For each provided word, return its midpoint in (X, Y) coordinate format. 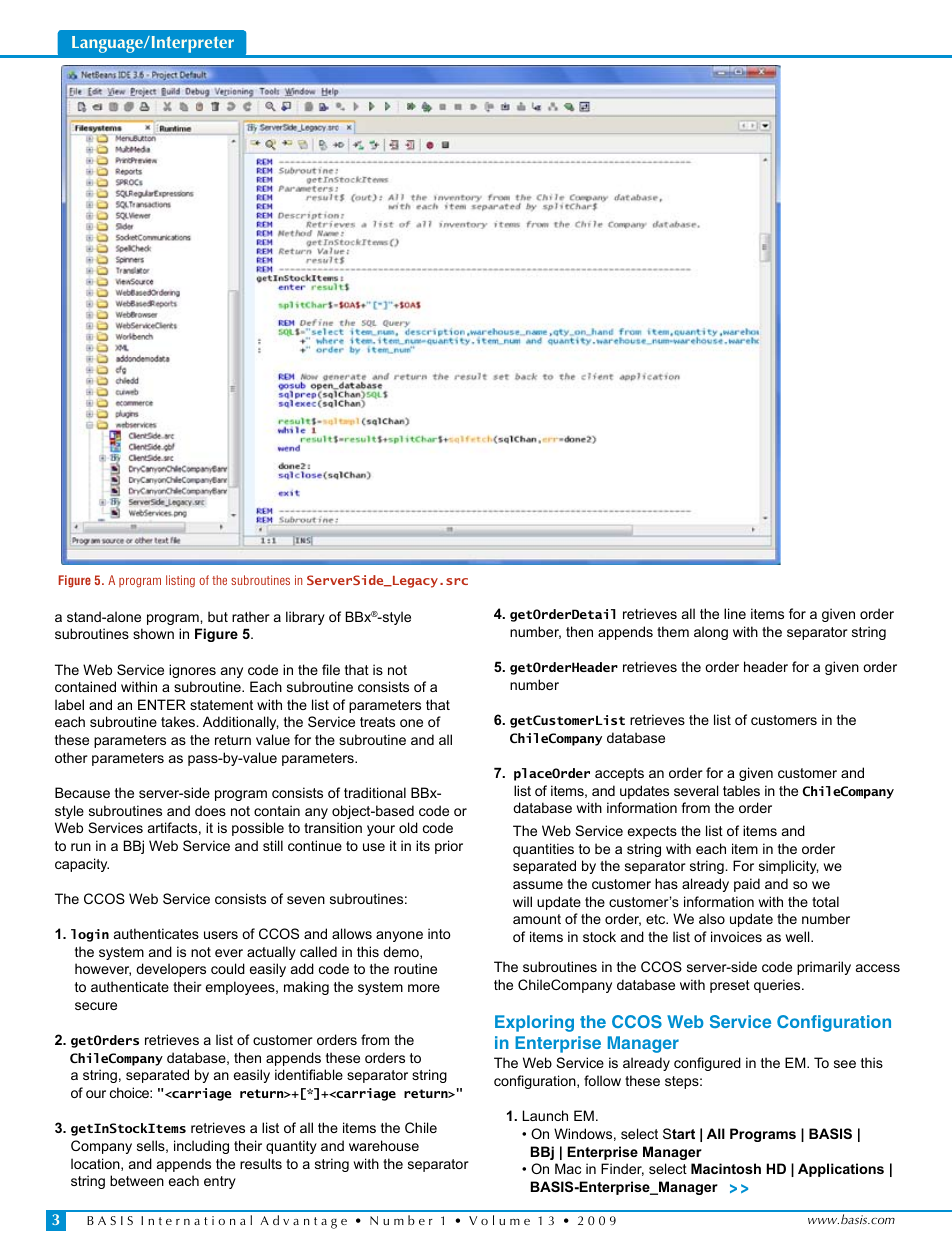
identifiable (309, 1074)
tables (741, 790)
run (81, 847)
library (305, 618)
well (799, 936)
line (735, 613)
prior (449, 847)
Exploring (534, 1023)
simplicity (789, 867)
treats (377, 722)
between (137, 1180)
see (845, 1064)
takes (179, 721)
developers (171, 970)
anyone (399, 936)
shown (153, 633)
